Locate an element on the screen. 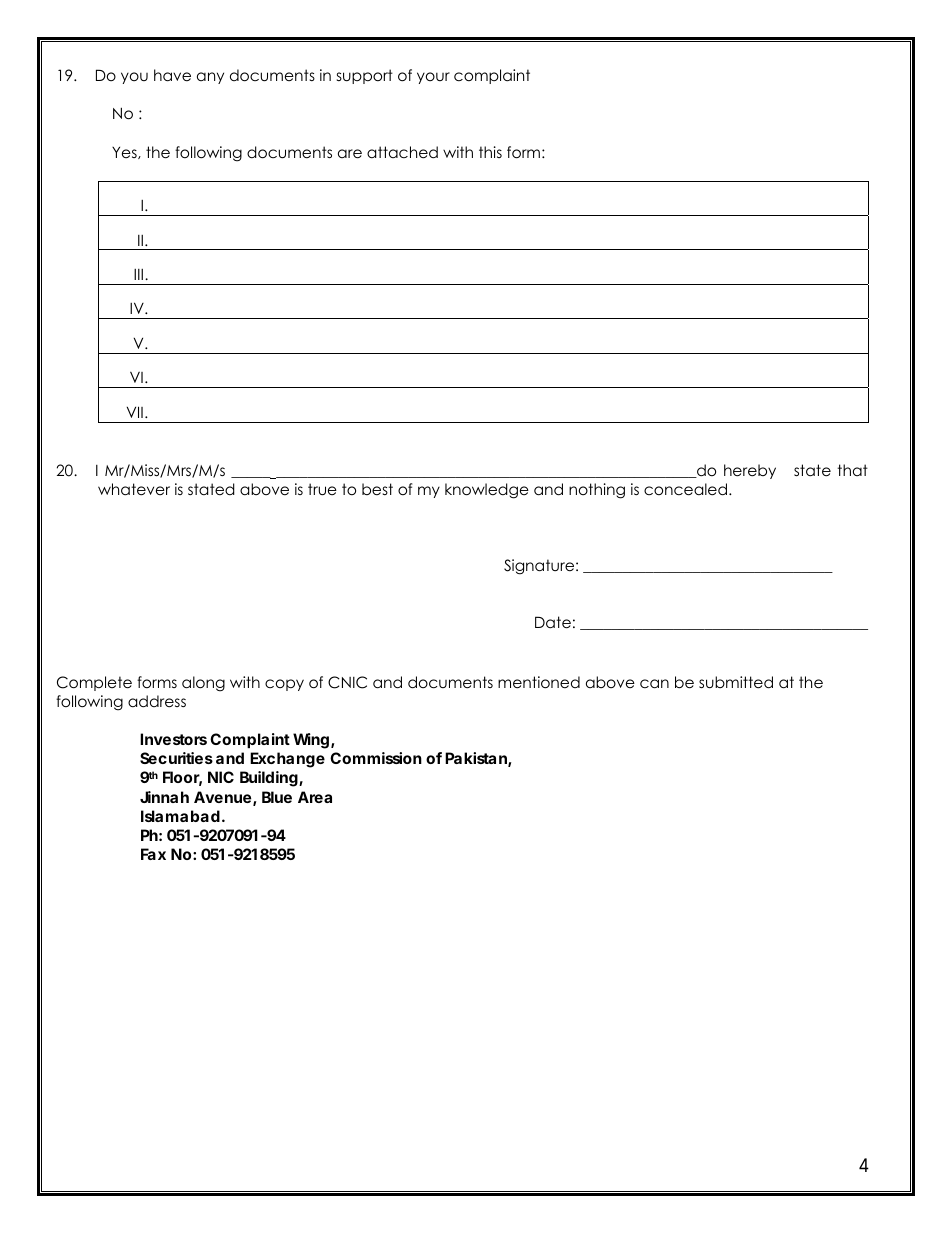 This screenshot has width=952, height=1233. Area is located at coordinates (315, 797).
